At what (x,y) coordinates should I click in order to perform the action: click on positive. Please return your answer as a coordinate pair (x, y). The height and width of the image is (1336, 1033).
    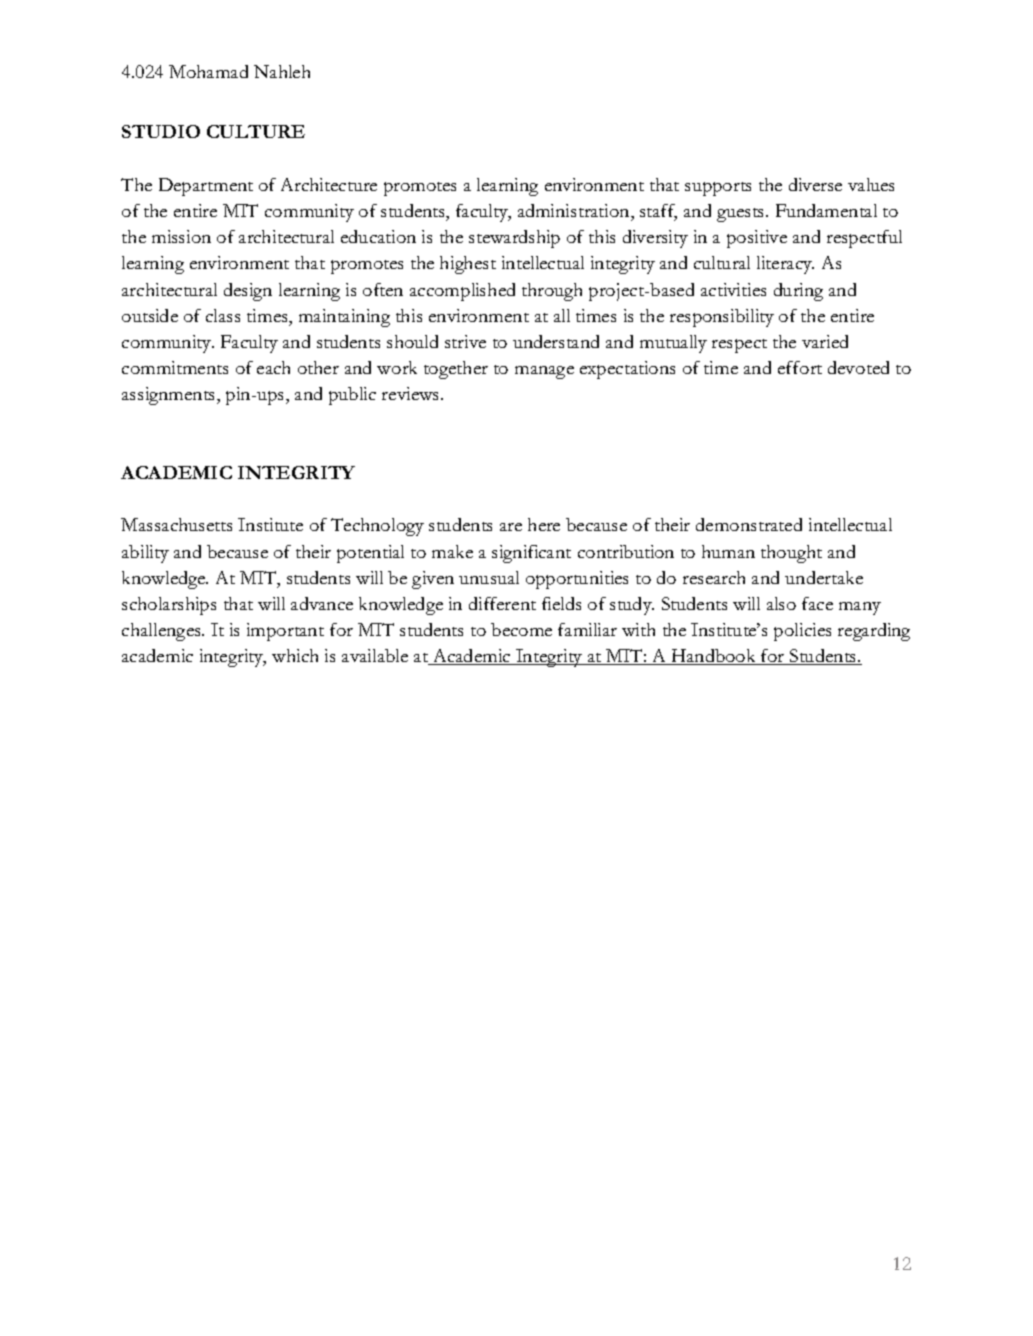
    Looking at the image, I should click on (757, 239).
